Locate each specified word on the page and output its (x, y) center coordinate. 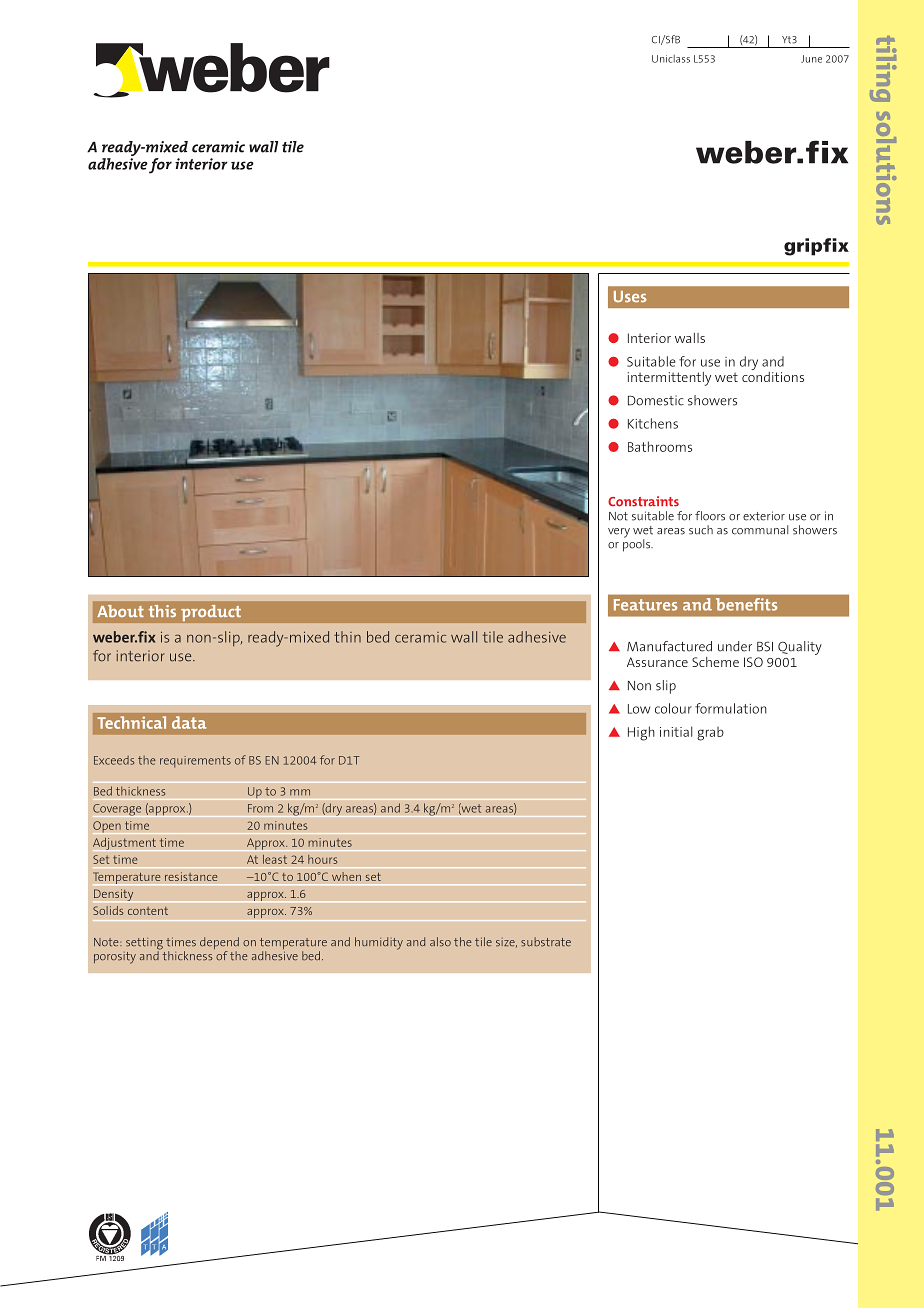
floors (710, 516)
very (619, 533)
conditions (773, 375)
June (811, 59)
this (162, 611)
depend (219, 944)
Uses (630, 296)
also (440, 942)
